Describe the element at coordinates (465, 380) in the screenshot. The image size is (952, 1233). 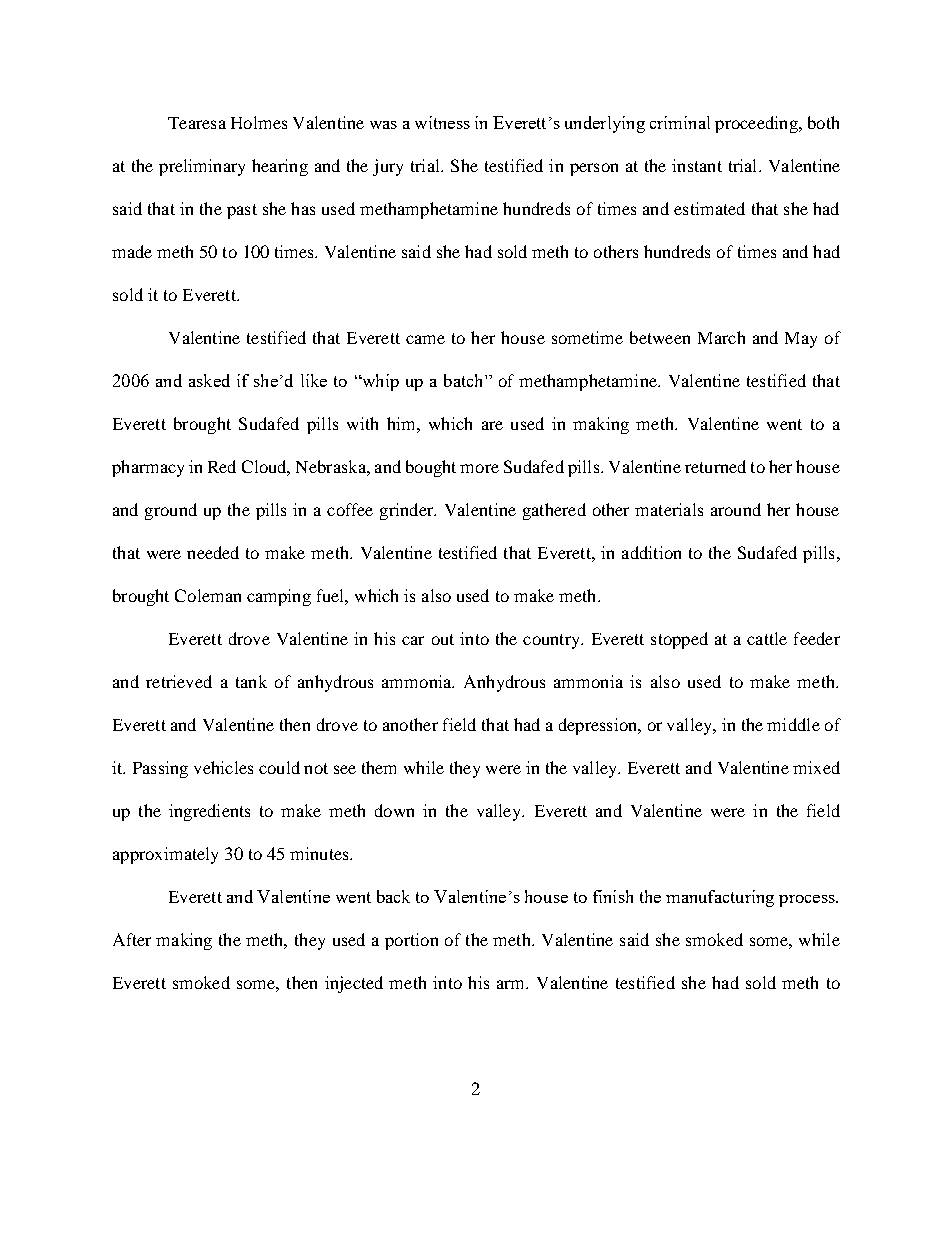
I see `batch` at that location.
